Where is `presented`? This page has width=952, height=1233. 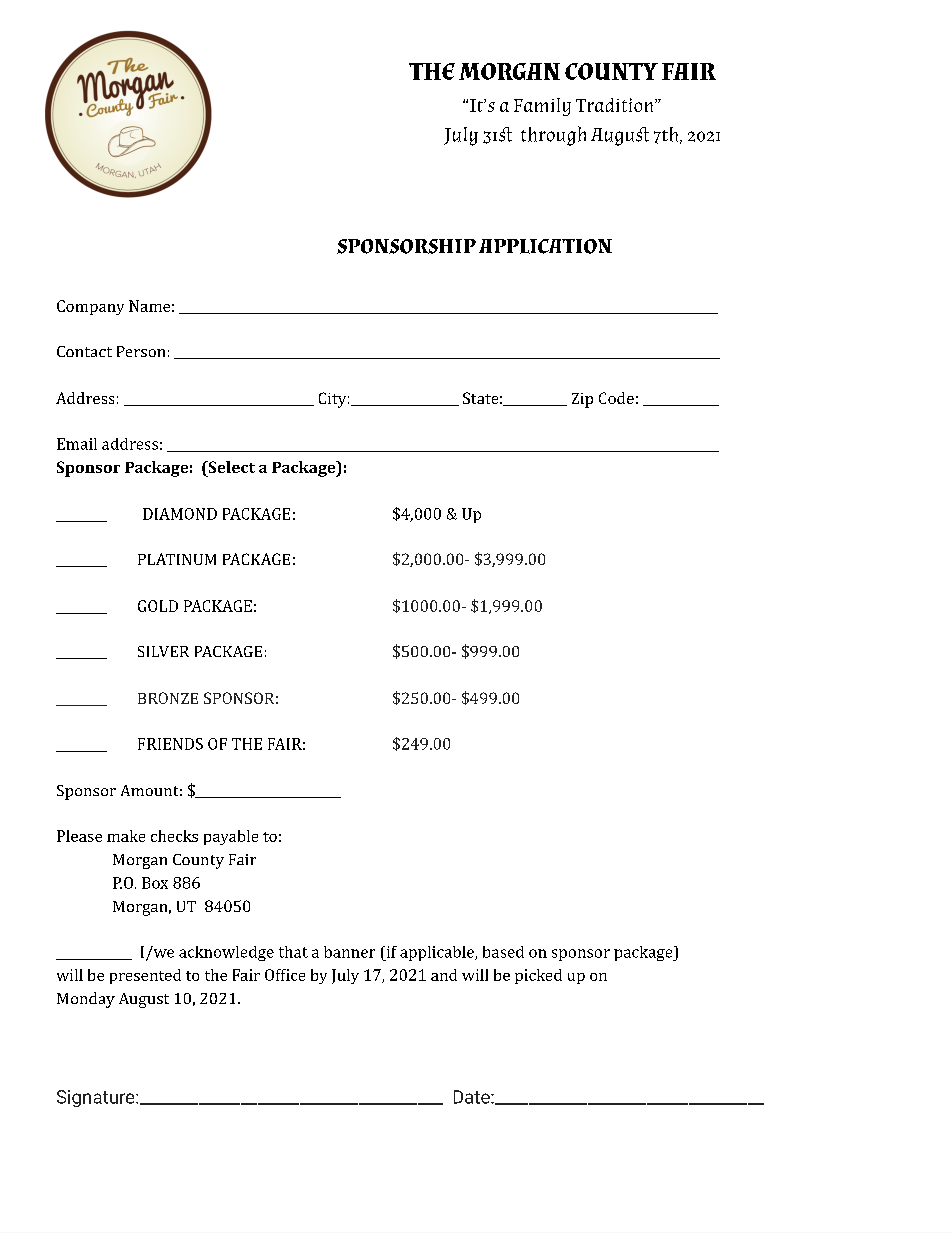
presented is located at coordinates (145, 976).
